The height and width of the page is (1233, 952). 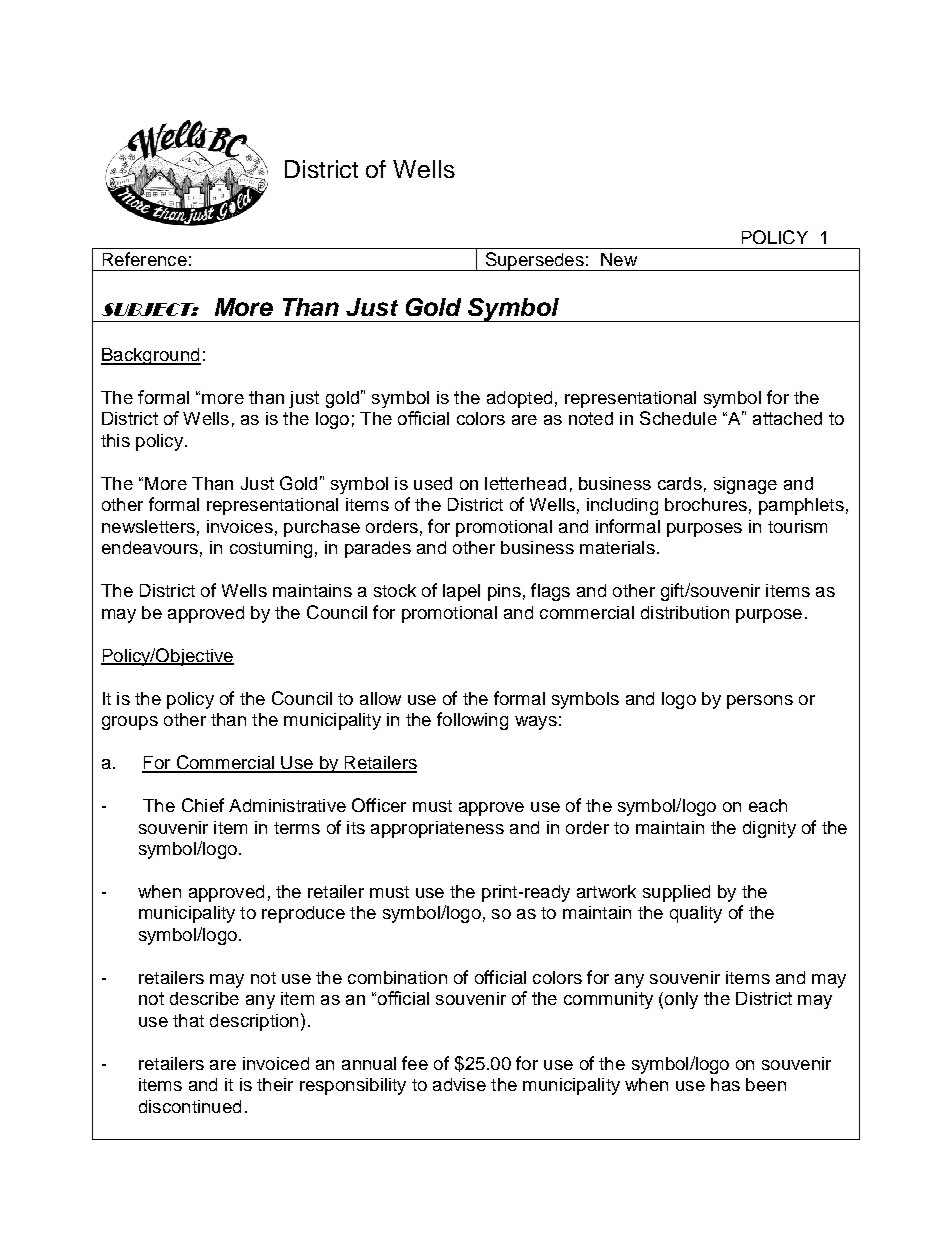 What do you see at coordinates (534, 261) in the page?
I see `Supersedes` at bounding box center [534, 261].
